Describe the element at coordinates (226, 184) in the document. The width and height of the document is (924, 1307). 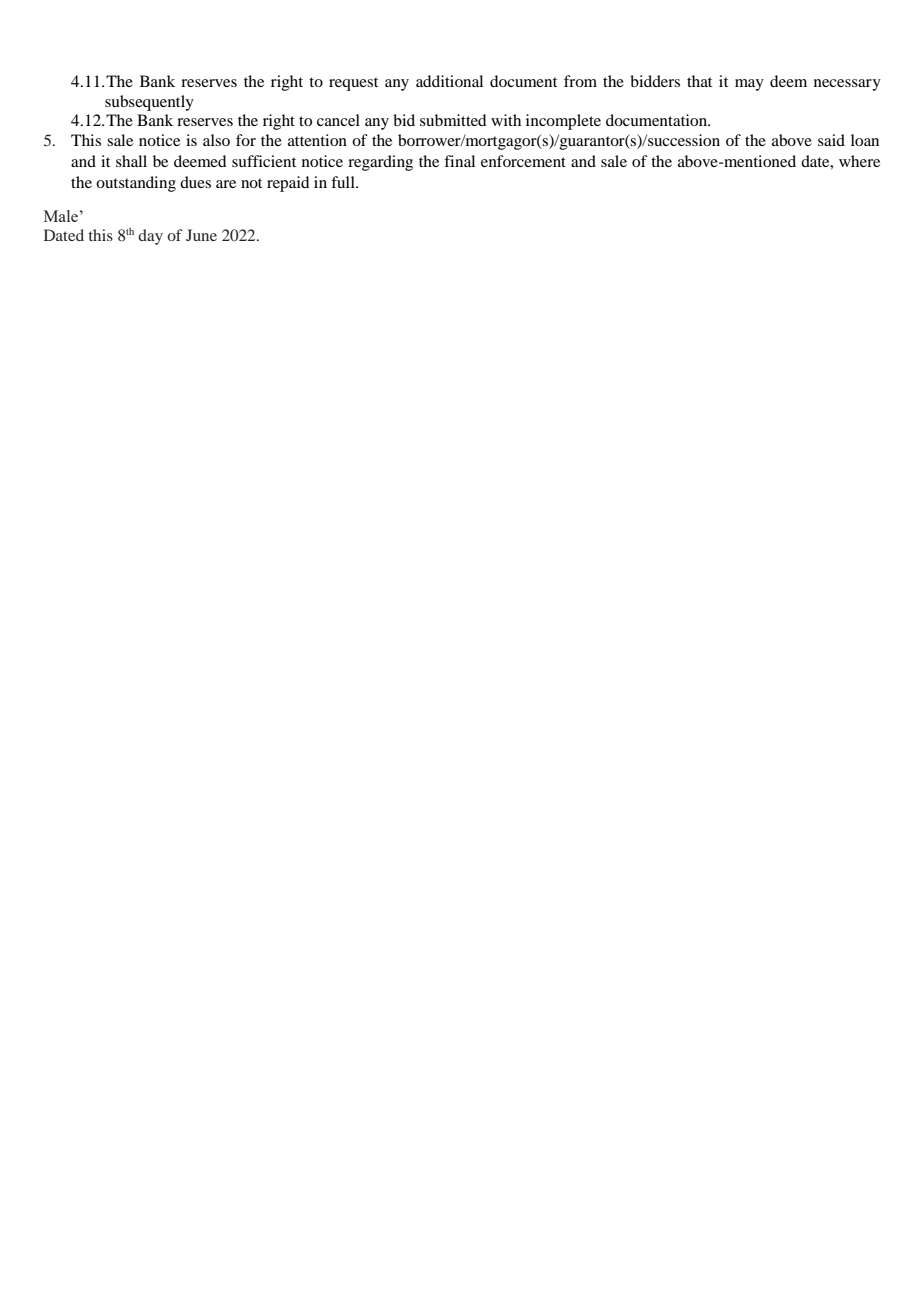
I see `are` at that location.
